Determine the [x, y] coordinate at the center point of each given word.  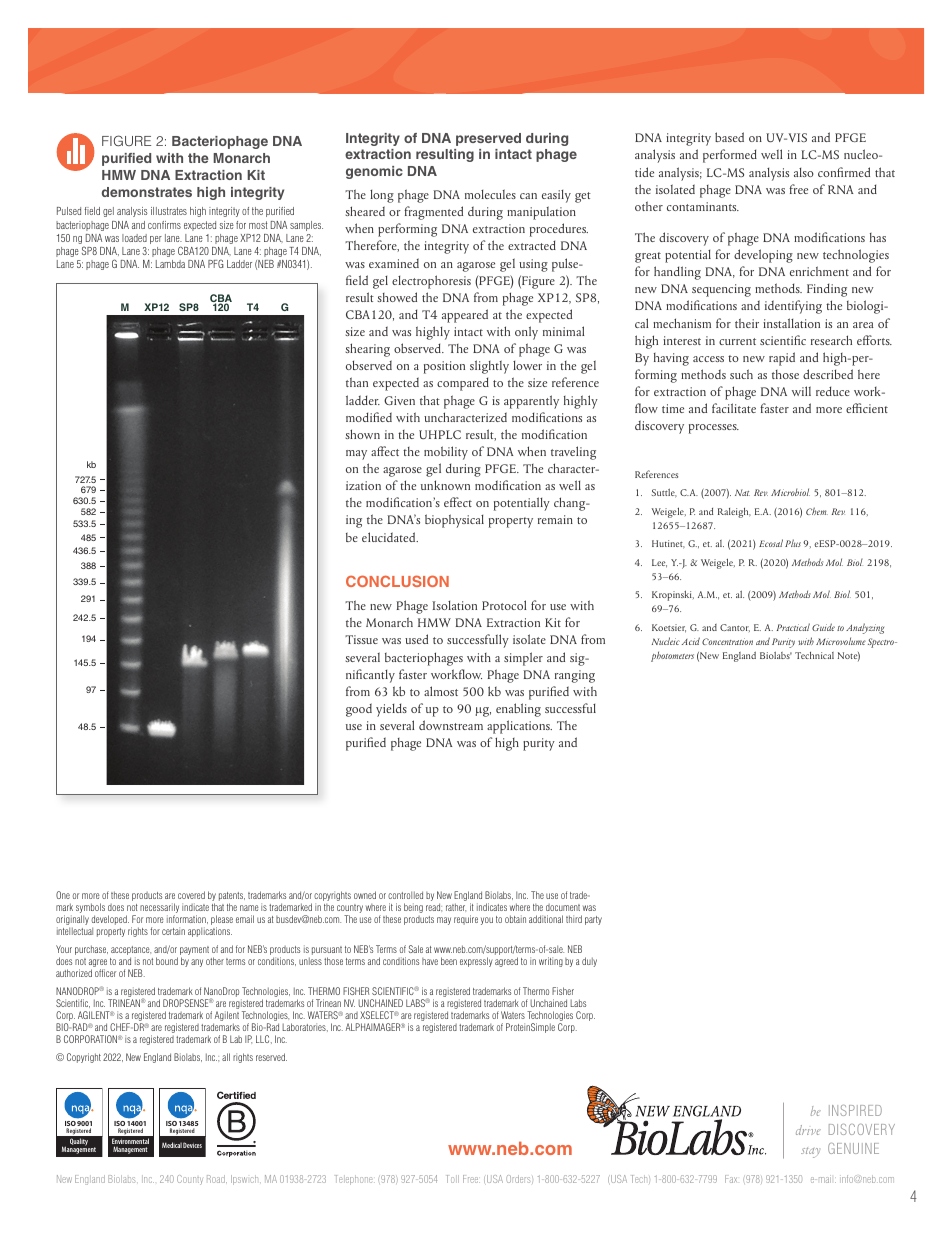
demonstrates [147, 192]
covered [191, 895]
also [804, 172]
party [593, 920]
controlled [405, 895]
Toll [453, 1179]
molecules [490, 194]
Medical [172, 1145]
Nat [742, 492]
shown [362, 434]
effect [458, 502]
